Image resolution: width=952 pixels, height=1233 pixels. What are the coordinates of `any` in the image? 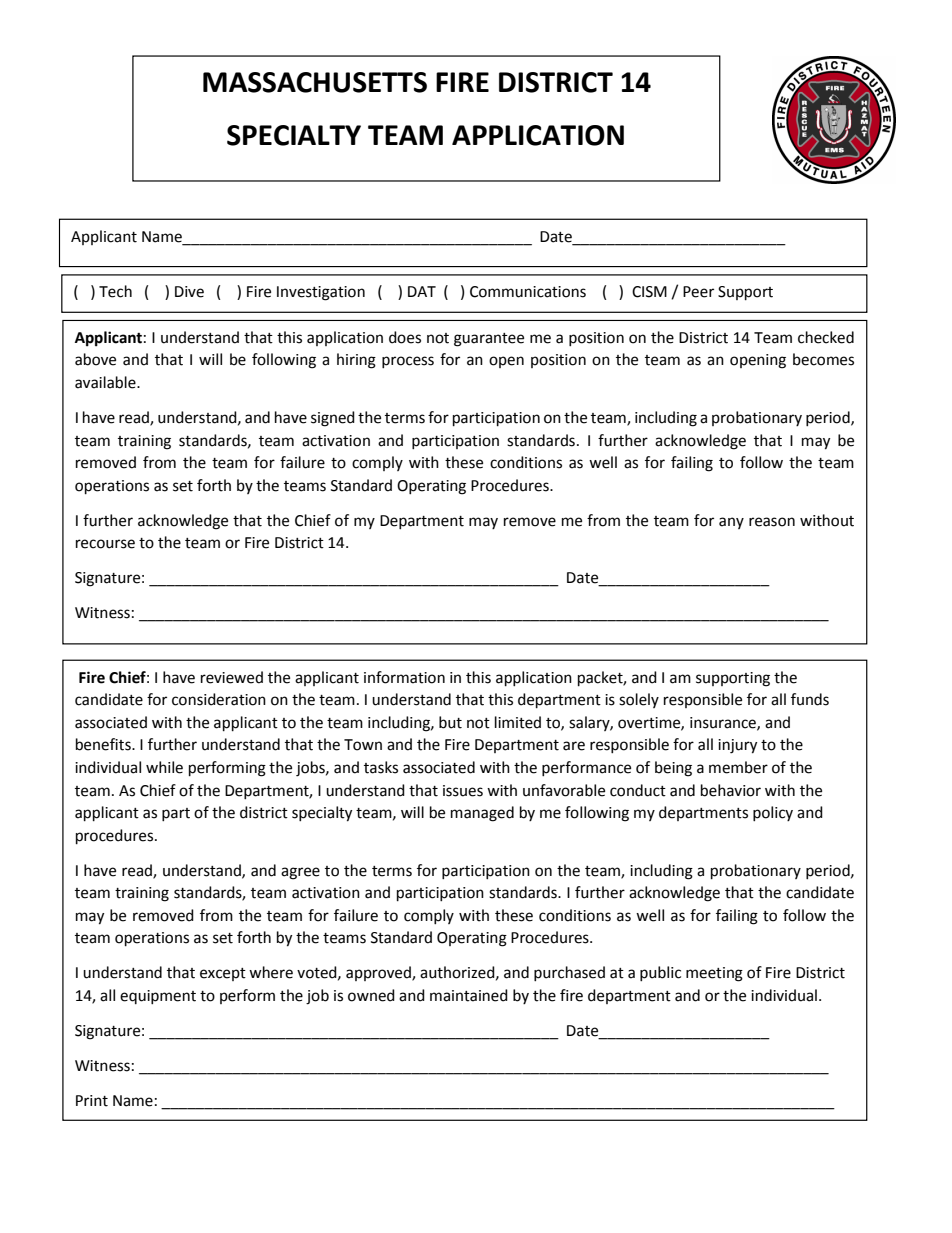 It's located at (731, 523).
